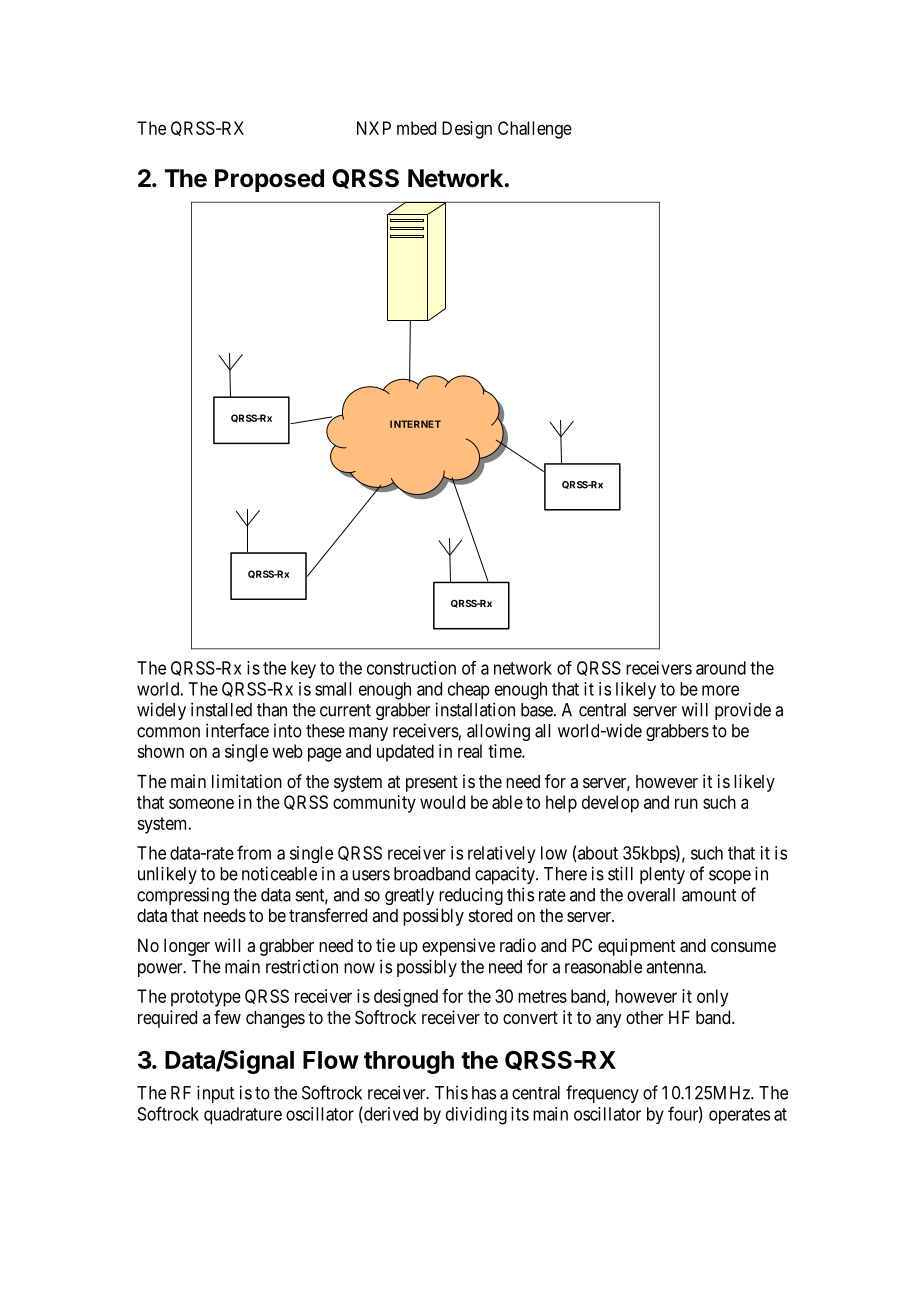 Image resolution: width=924 pixels, height=1308 pixels. I want to click on mbed, so click(416, 128).
